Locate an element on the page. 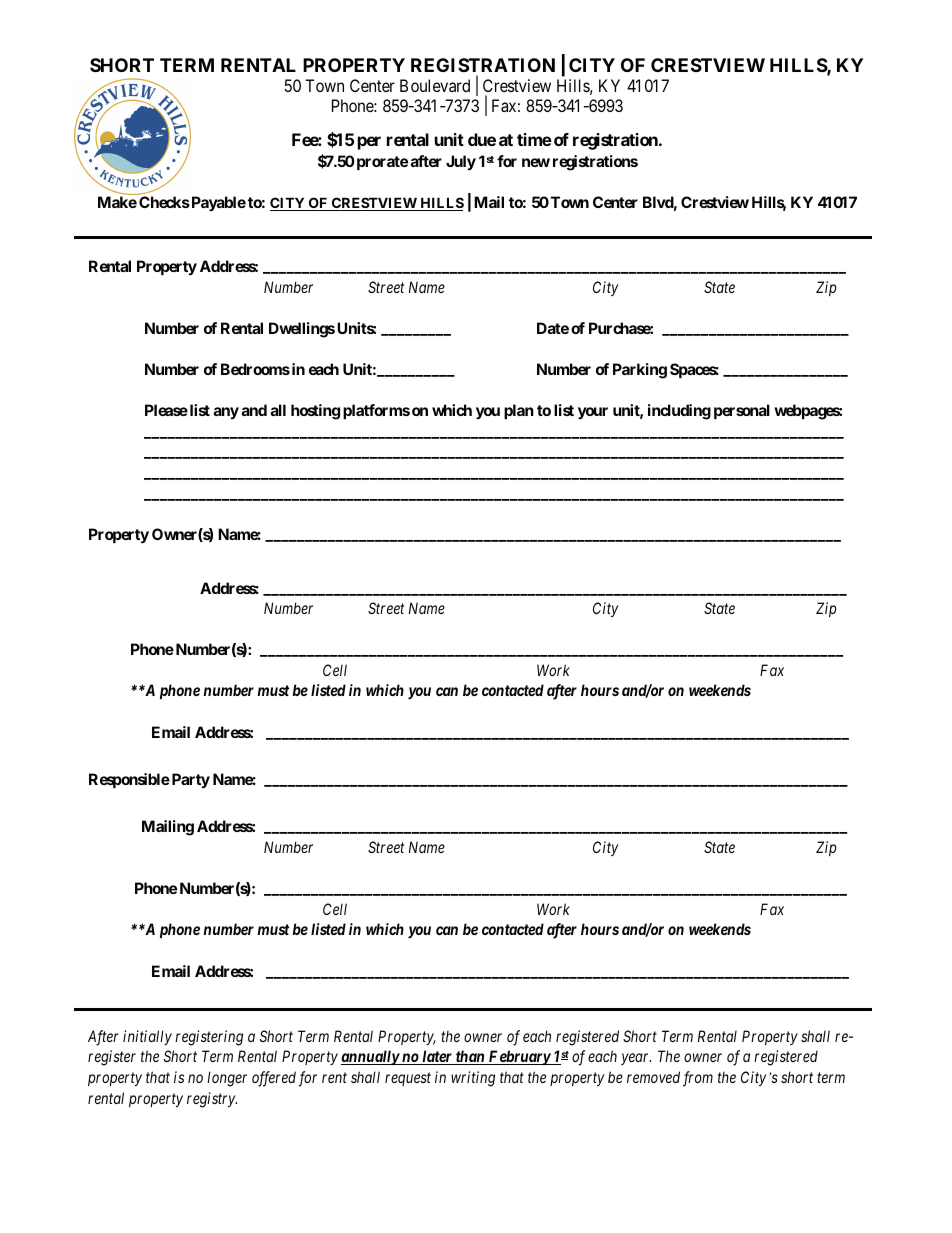  time is located at coordinates (534, 139).
